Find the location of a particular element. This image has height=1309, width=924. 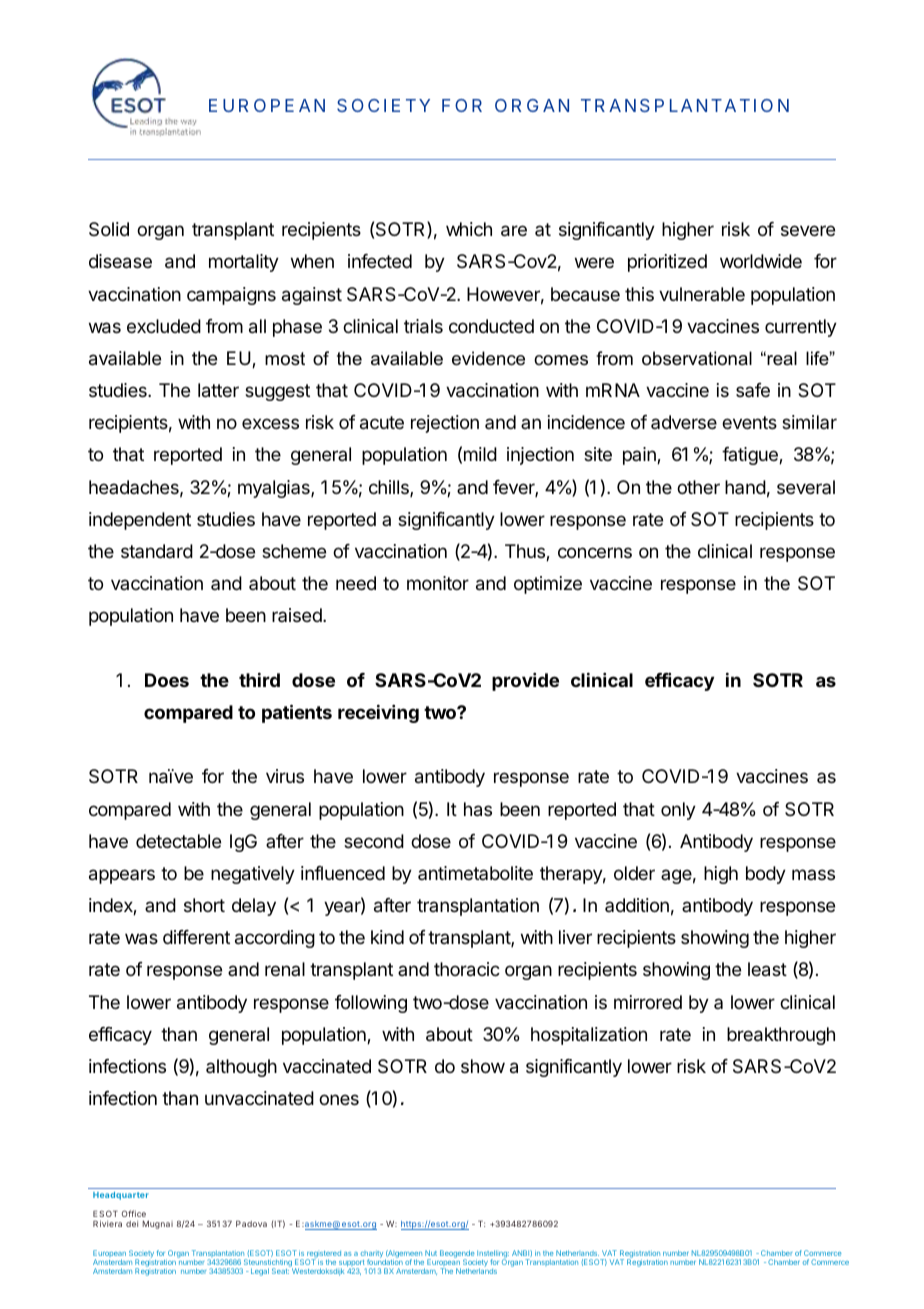

receiving is located at coordinates (378, 713).
